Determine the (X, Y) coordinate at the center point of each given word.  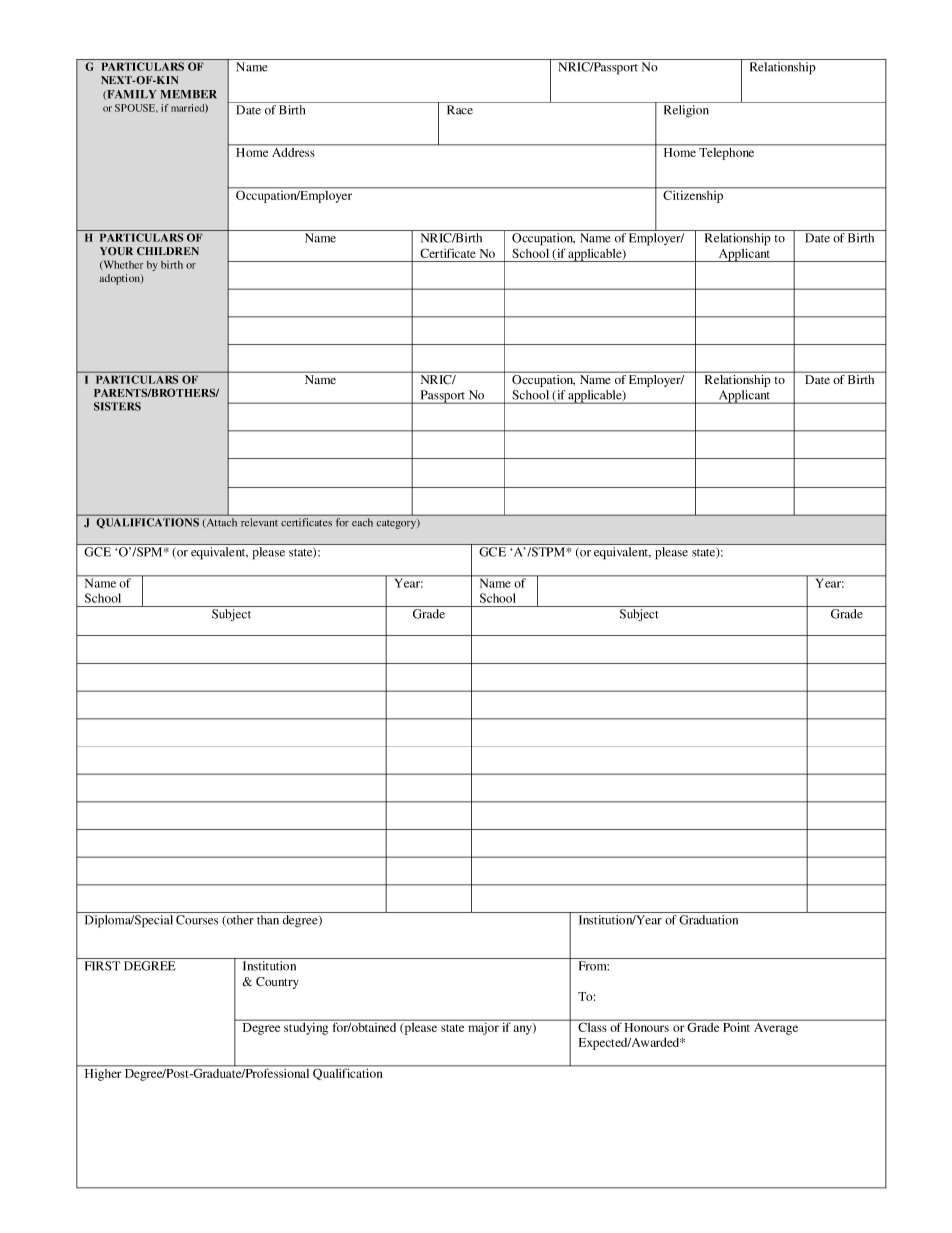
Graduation (708, 920)
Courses (197, 920)
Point (736, 1026)
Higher (103, 1073)
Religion (686, 111)
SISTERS (117, 406)
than (268, 920)
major (483, 1027)
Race (460, 110)
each (362, 522)
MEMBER (189, 94)
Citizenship (693, 195)
